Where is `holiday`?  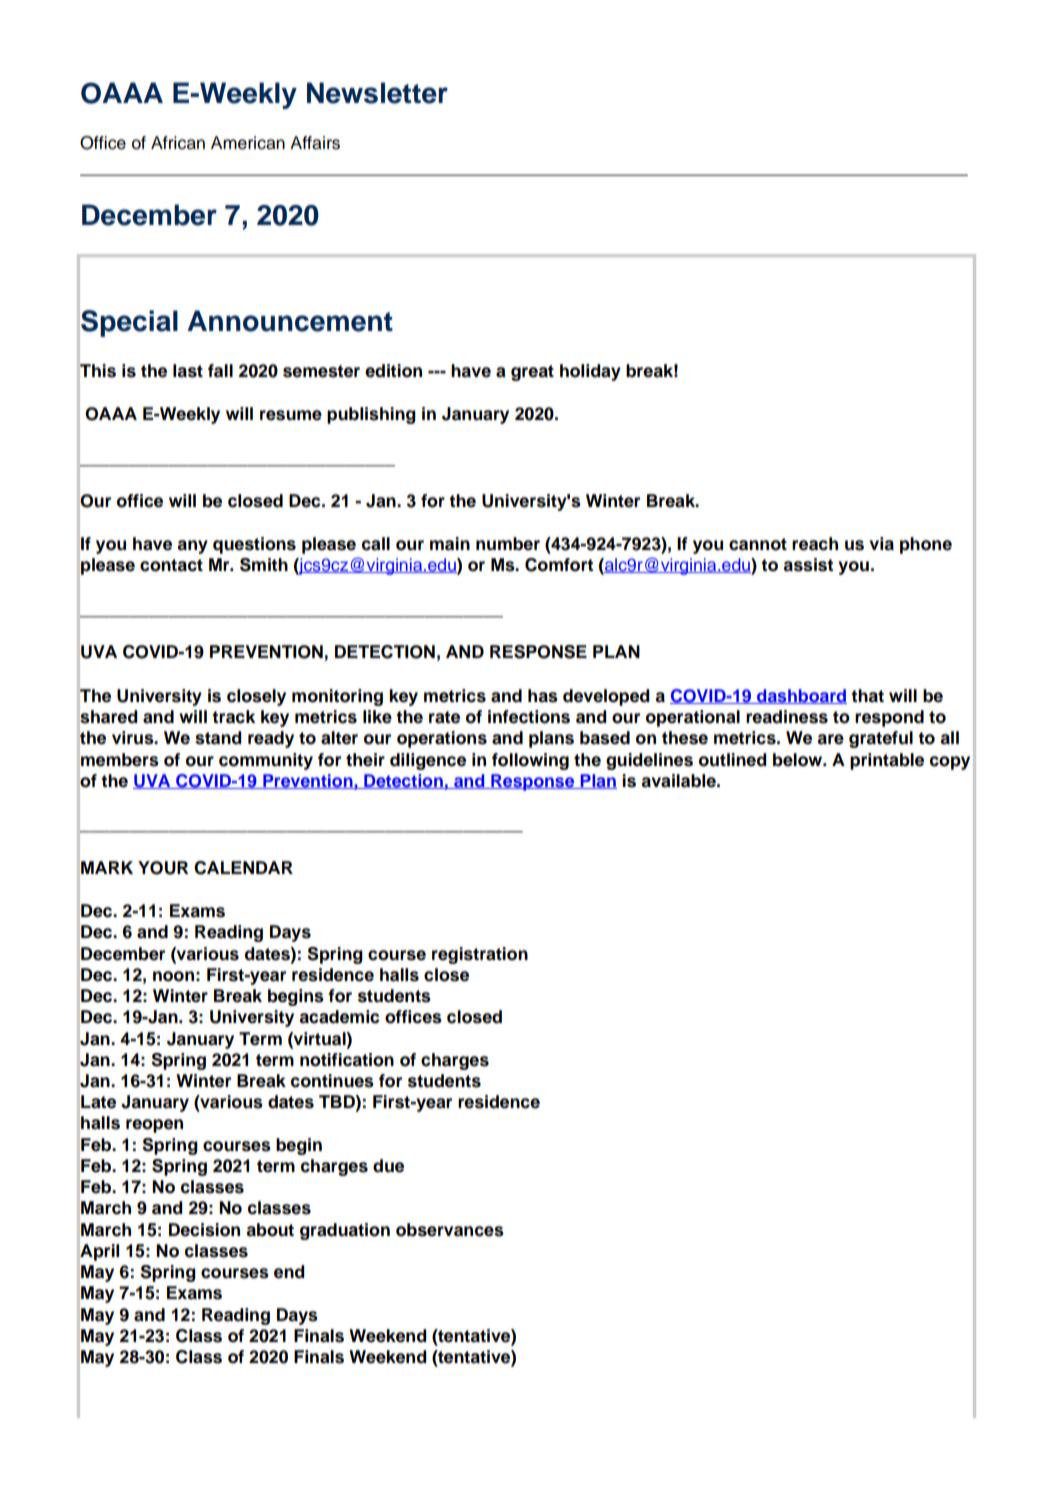
holiday is located at coordinates (590, 372).
